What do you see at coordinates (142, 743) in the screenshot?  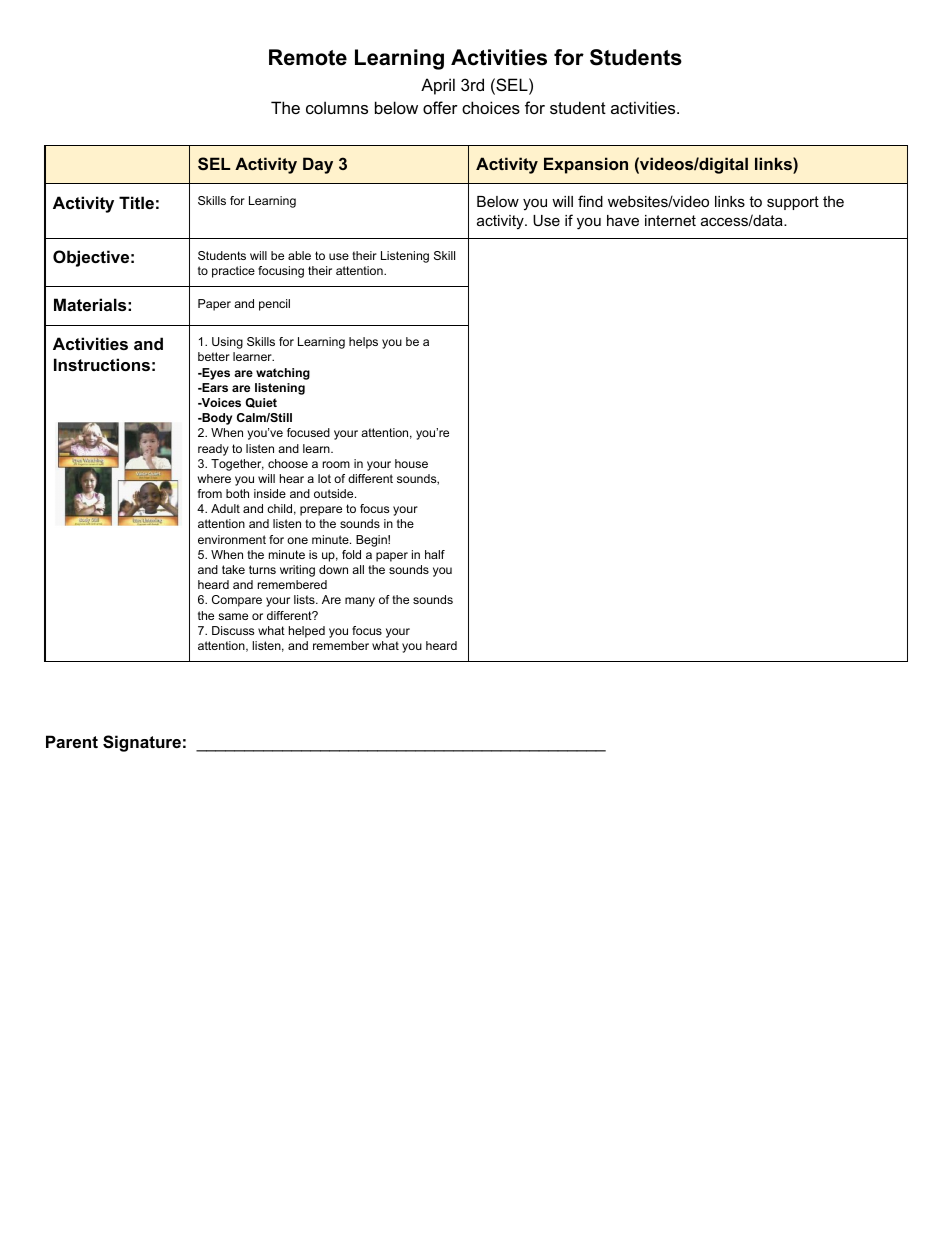 I see `Signature` at bounding box center [142, 743].
